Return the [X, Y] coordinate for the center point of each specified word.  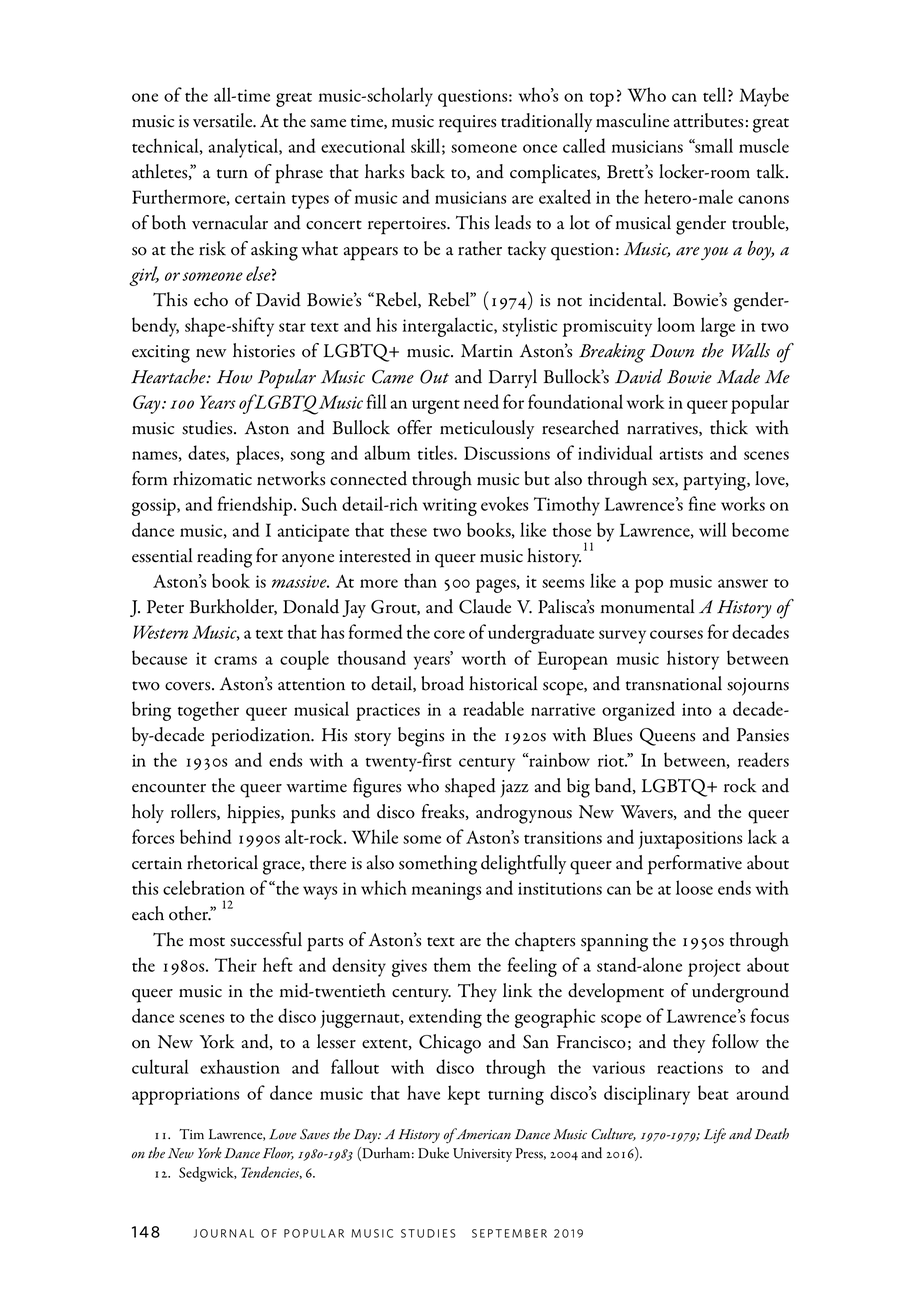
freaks [444, 812]
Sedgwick [207, 1174]
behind [205, 836]
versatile [224, 120]
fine [702, 503]
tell [716, 94]
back [428, 171]
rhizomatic [212, 478]
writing [450, 507]
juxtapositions [690, 840]
